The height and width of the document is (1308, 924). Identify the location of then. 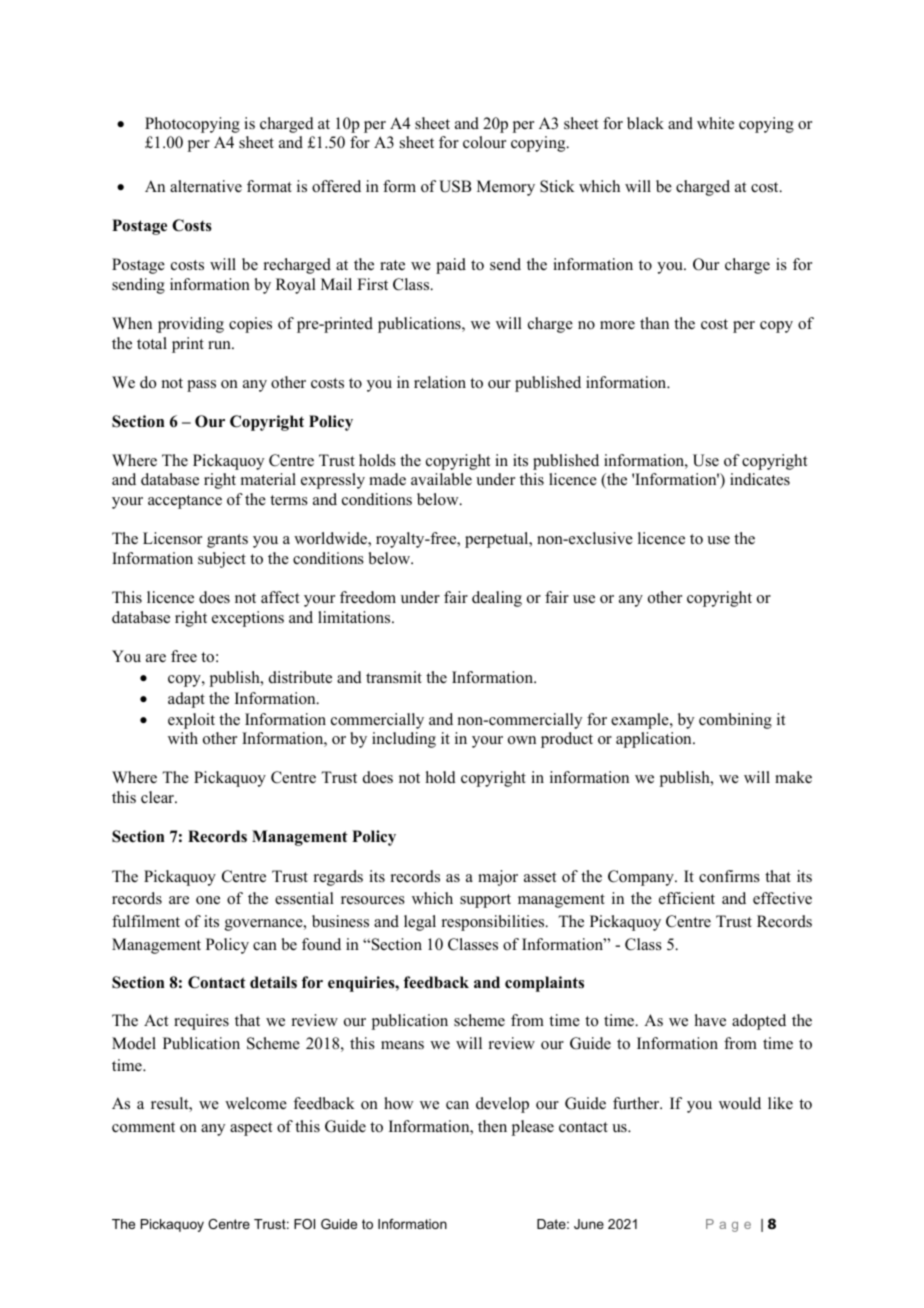
(492, 1126).
